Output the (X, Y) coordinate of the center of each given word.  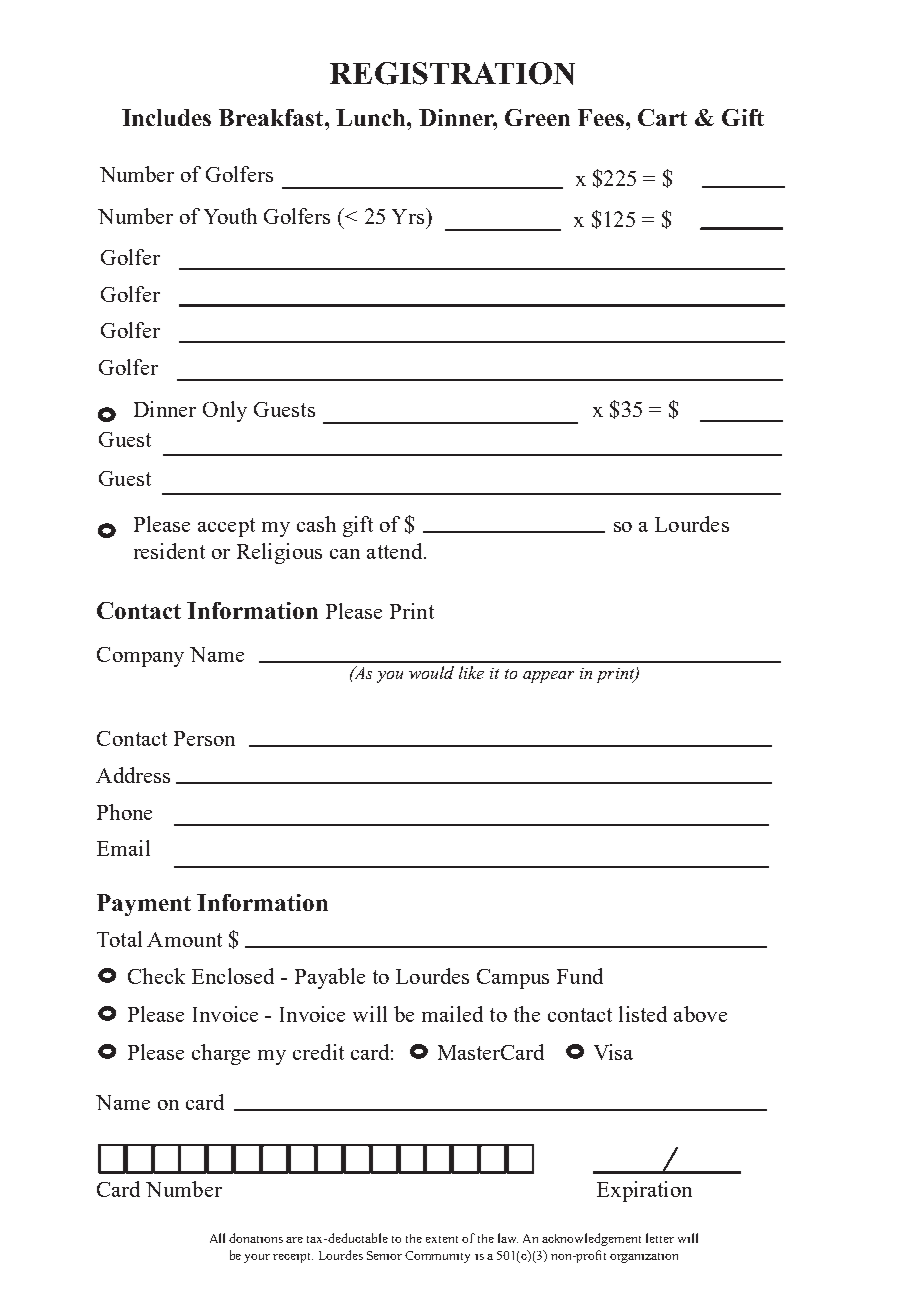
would (431, 672)
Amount (184, 939)
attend (396, 551)
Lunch (372, 117)
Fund (580, 976)
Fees (601, 117)
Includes (166, 117)
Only (225, 411)
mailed (452, 1014)
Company (140, 657)
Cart (662, 117)
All (217, 1238)
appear (548, 677)
